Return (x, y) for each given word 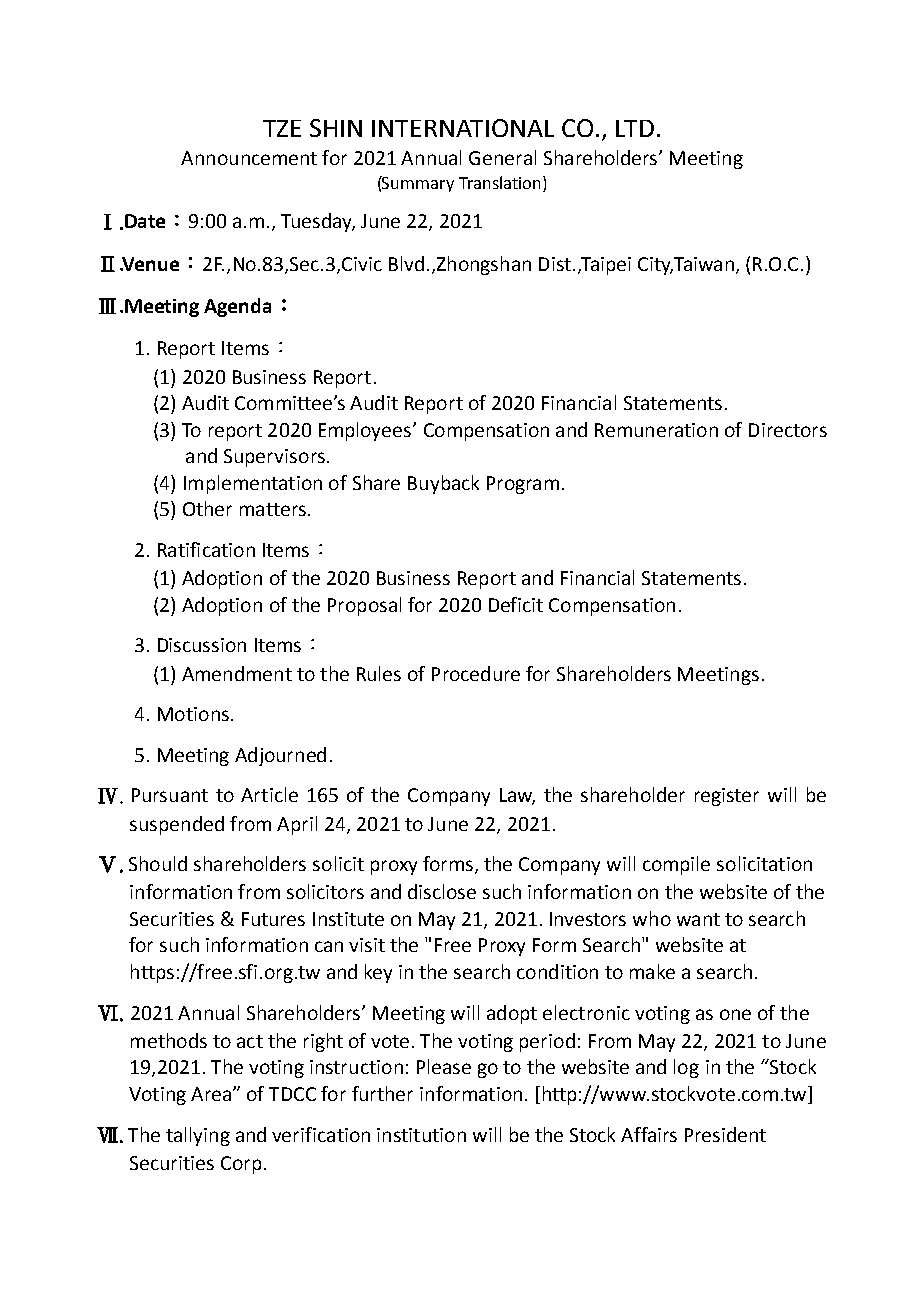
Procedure (476, 673)
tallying (198, 1136)
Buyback (443, 484)
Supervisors (274, 458)
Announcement (249, 158)
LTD (635, 128)
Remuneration (656, 430)
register (727, 797)
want (698, 919)
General (502, 157)
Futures (273, 919)
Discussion (202, 645)
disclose (442, 891)
